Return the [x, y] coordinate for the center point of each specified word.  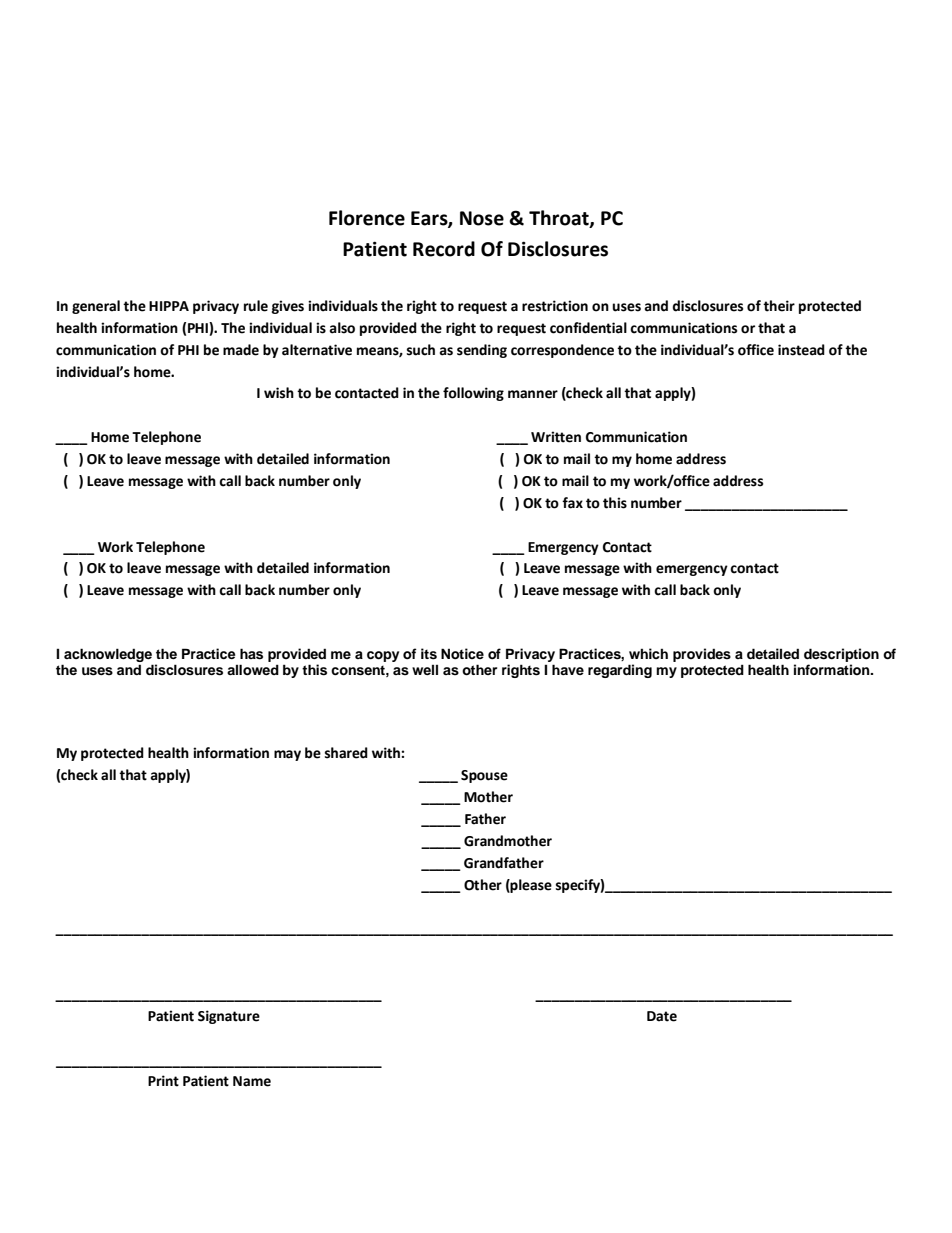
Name [252, 1081]
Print [163, 1081]
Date [662, 1016]
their [779, 306]
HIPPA [169, 306]
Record [444, 249]
